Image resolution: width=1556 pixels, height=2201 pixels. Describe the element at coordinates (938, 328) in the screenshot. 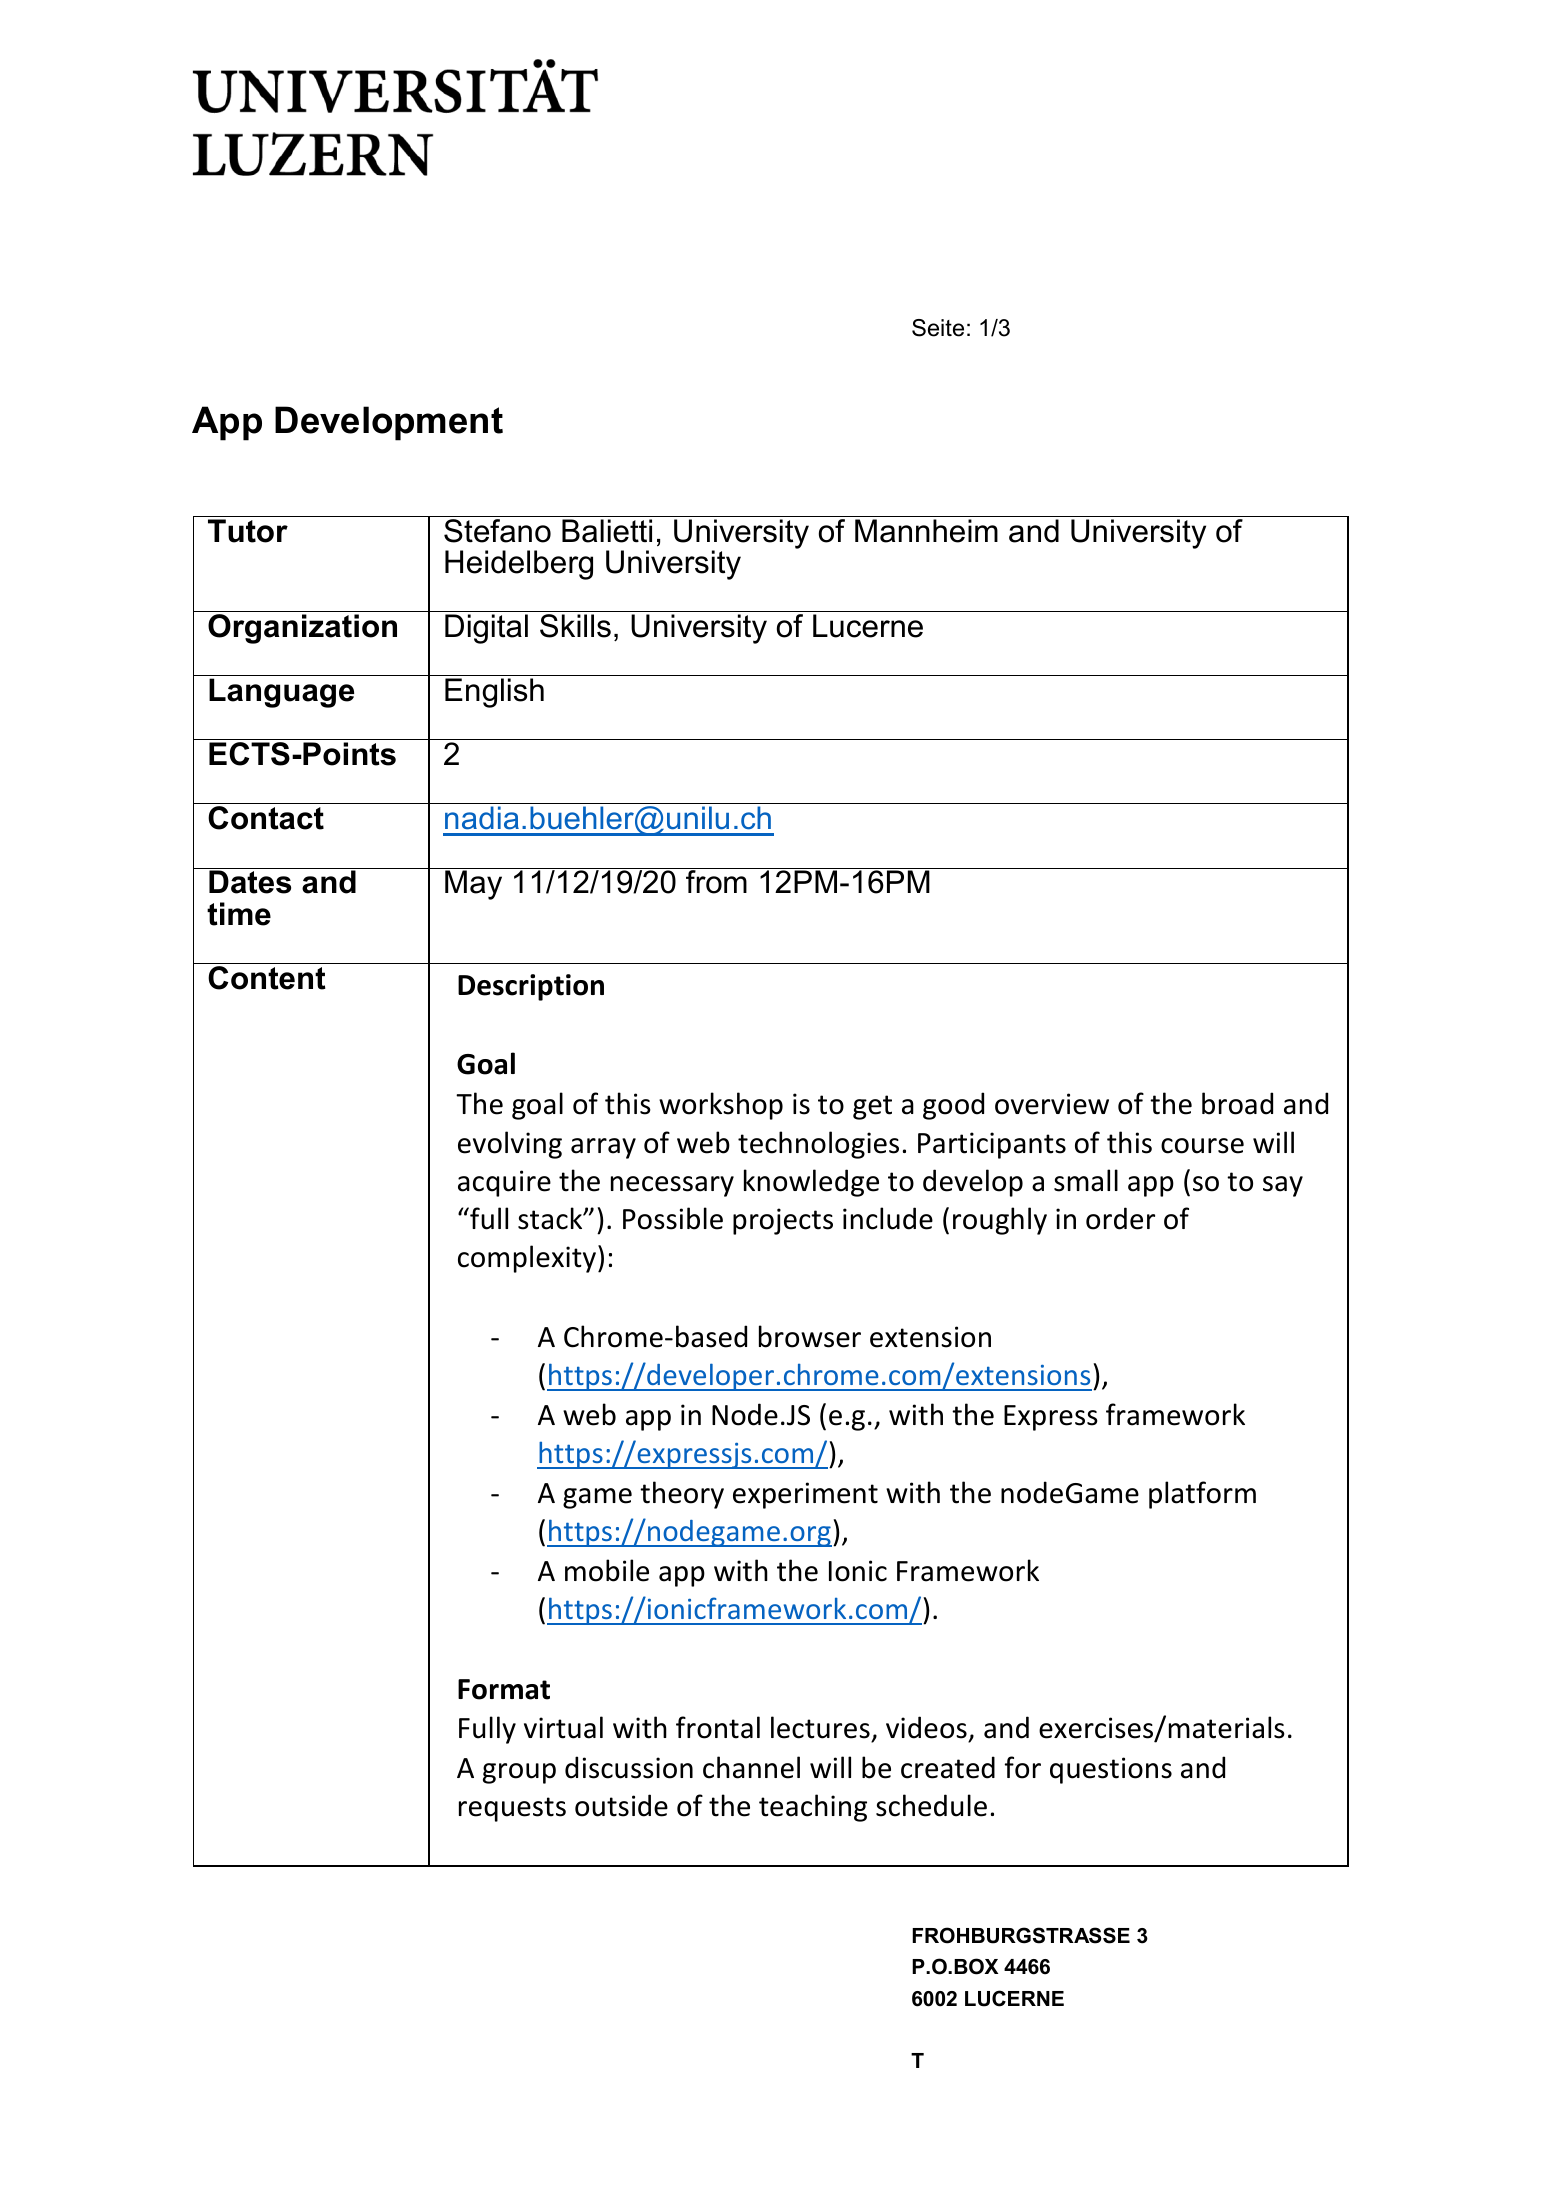

I see `Seite` at that location.
